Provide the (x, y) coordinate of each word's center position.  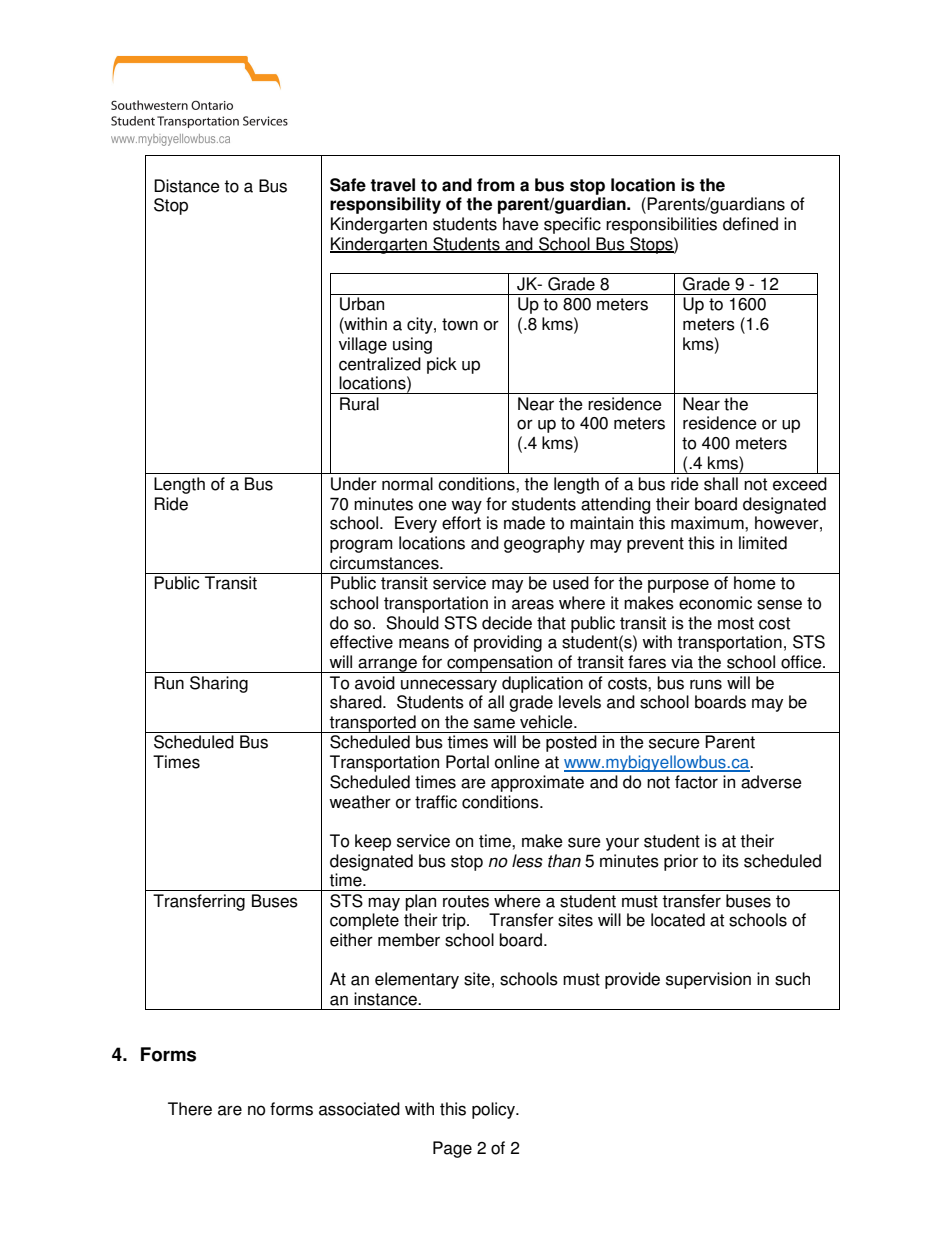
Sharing (219, 684)
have (521, 224)
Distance (187, 186)
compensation (500, 664)
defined (750, 224)
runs (706, 684)
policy (494, 1110)
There (190, 1109)
